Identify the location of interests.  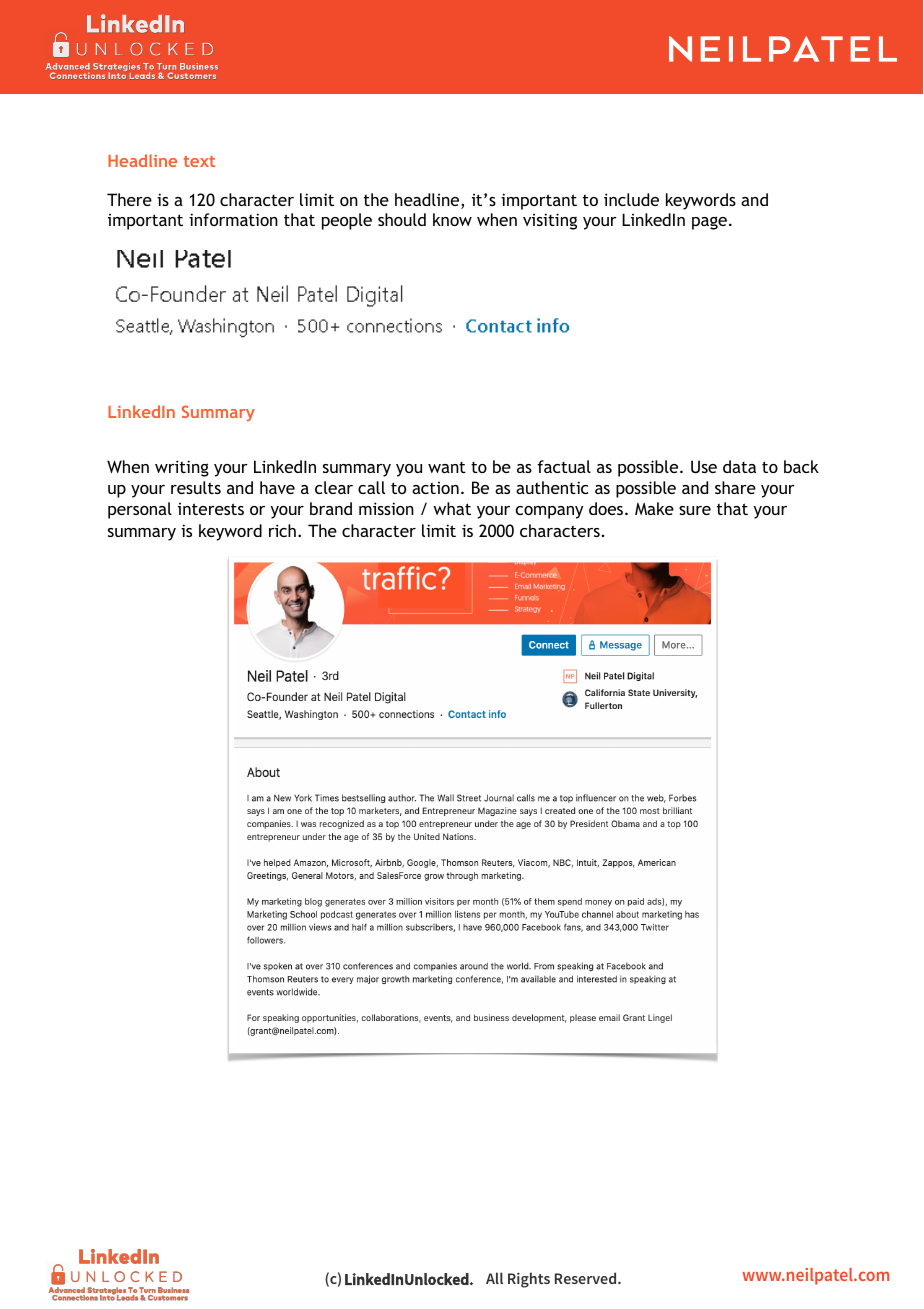
(211, 509).
